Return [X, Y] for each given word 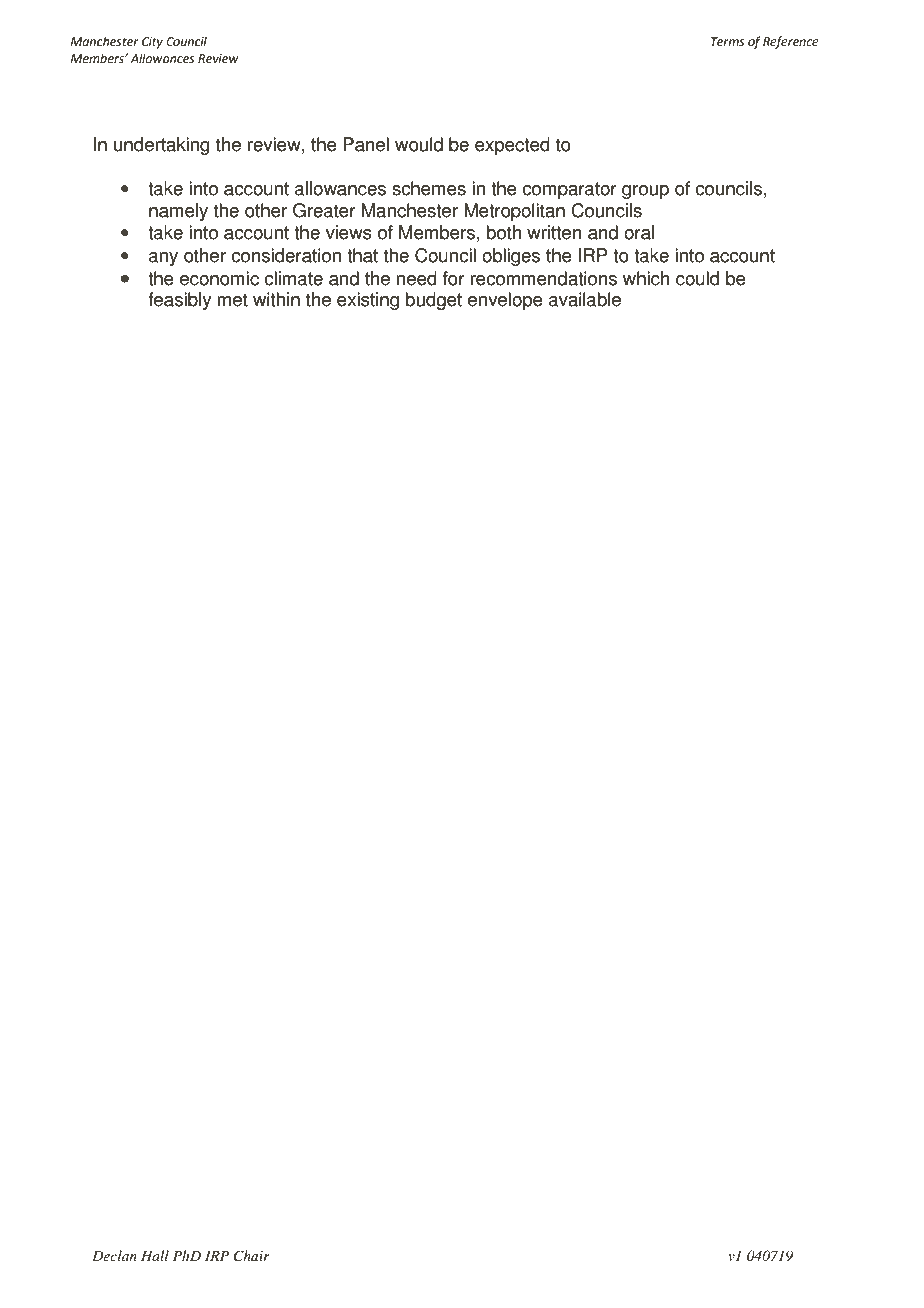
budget [434, 301]
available [585, 299]
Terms [728, 42]
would [419, 144]
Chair [252, 1256]
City [152, 43]
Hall [155, 1255]
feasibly [179, 301]
